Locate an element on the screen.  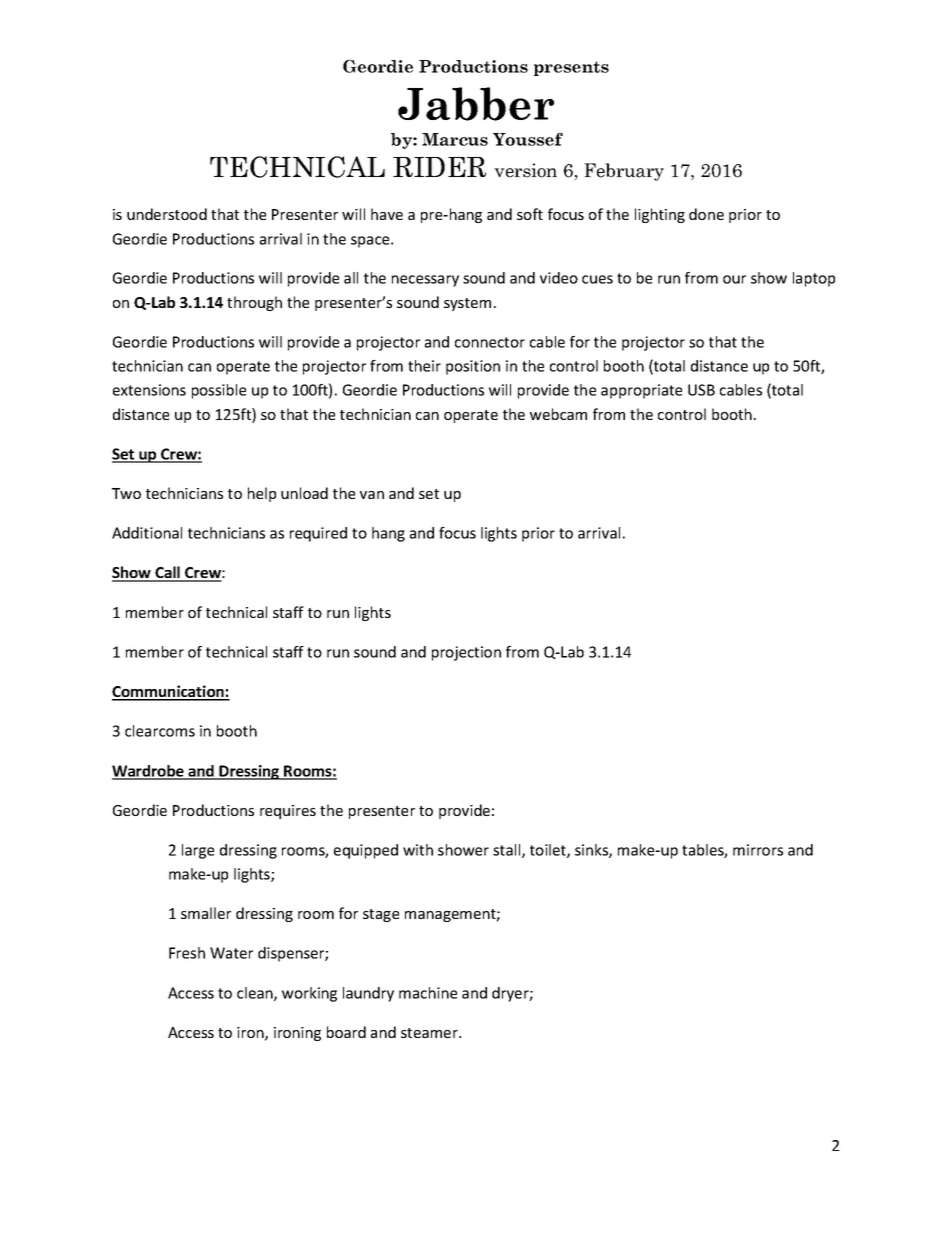
position is located at coordinates (473, 367).
